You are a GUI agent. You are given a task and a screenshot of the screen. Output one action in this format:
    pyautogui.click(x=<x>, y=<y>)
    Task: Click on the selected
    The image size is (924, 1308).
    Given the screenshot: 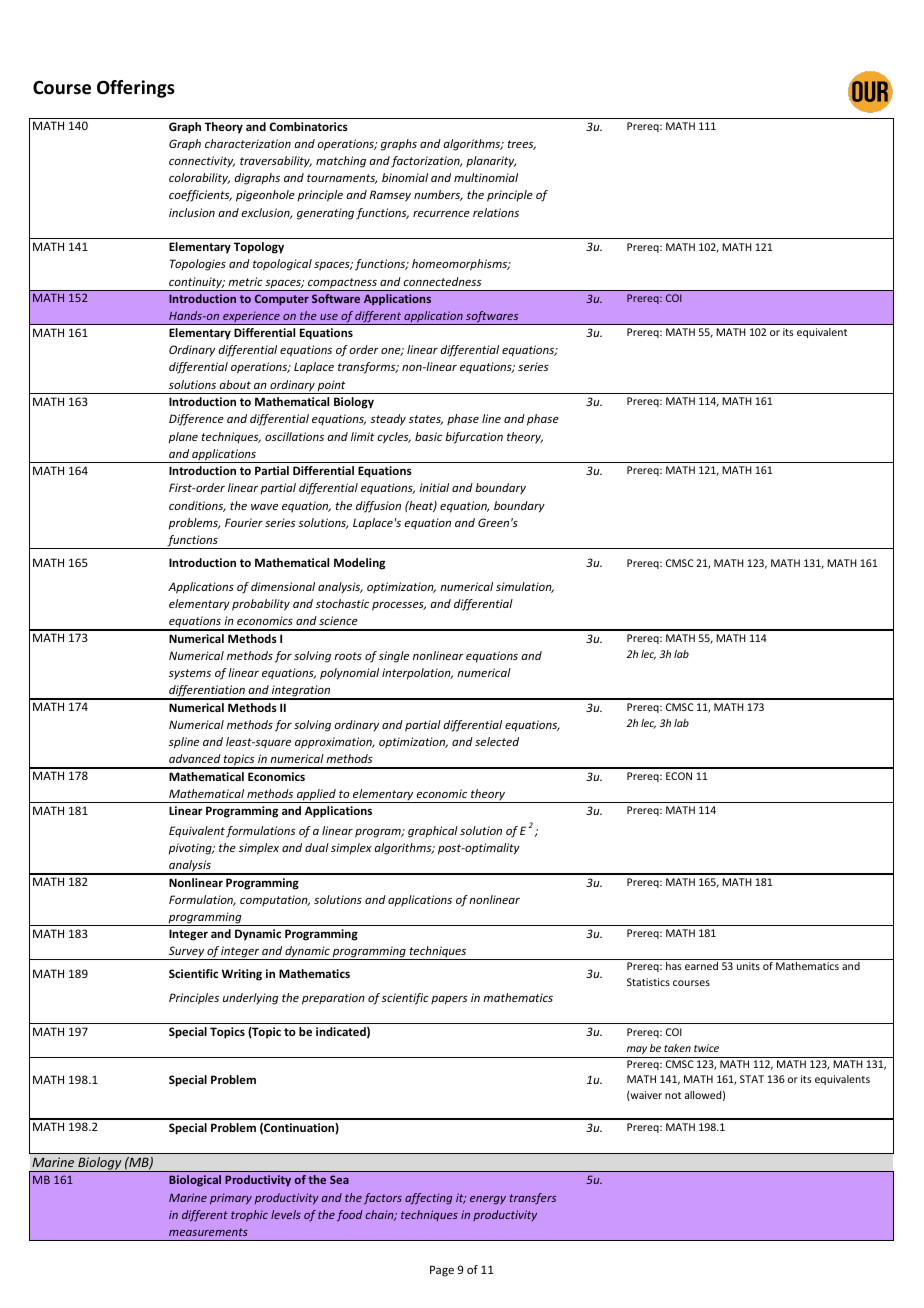 What is the action you would take?
    pyautogui.click(x=497, y=741)
